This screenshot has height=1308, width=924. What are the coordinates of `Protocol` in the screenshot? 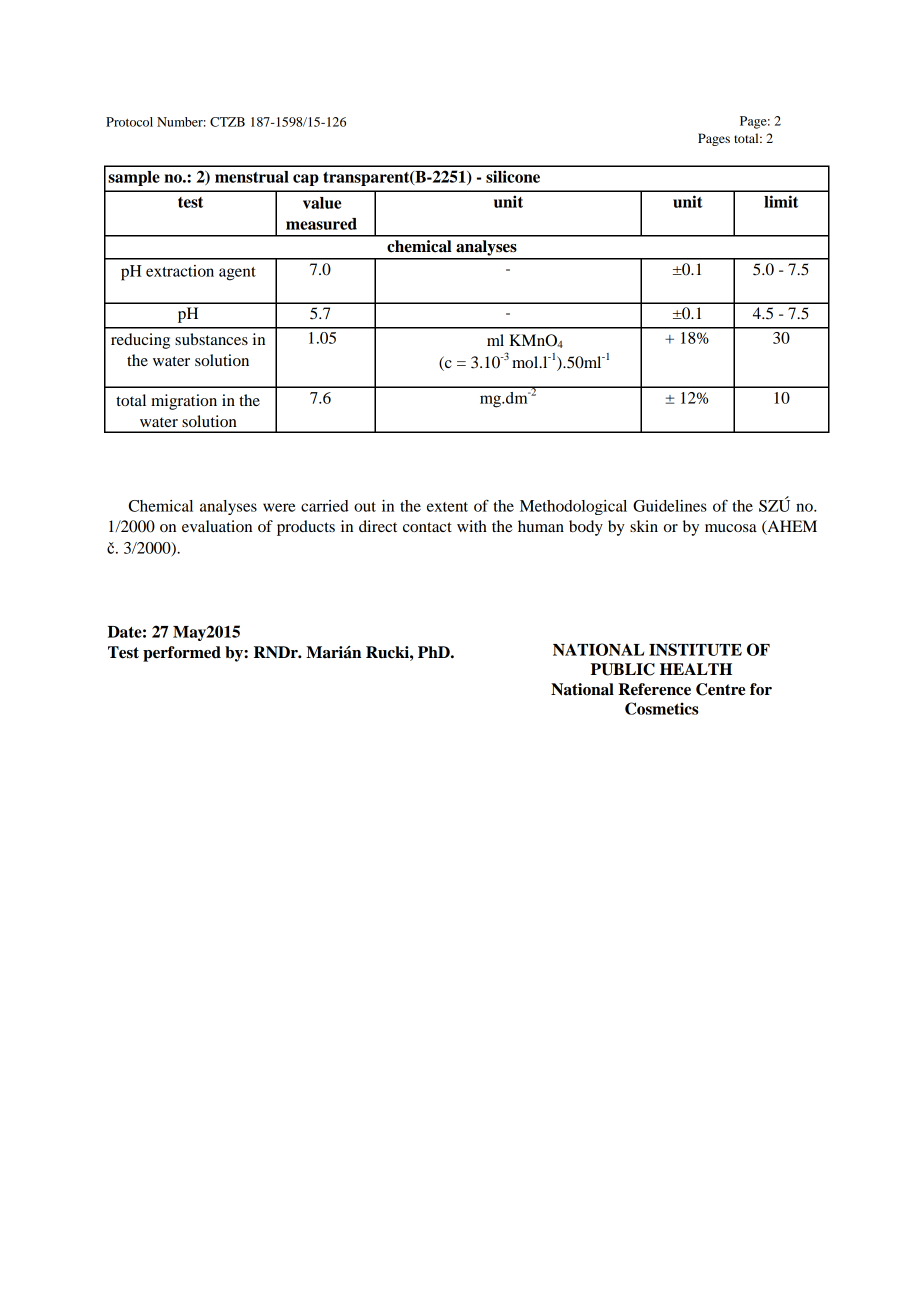 It's located at (129, 122).
